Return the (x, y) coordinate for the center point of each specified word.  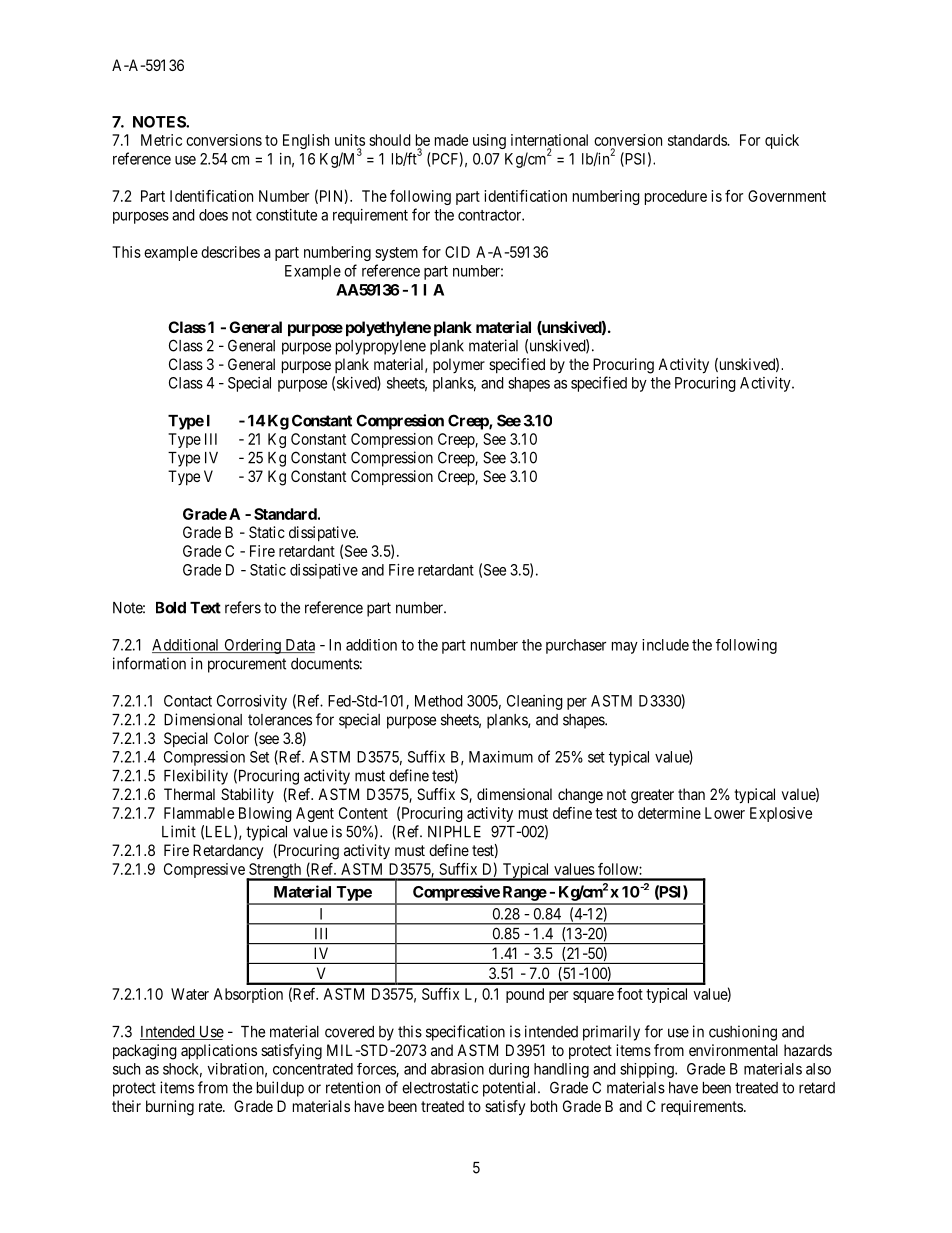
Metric (161, 140)
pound (525, 995)
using (489, 141)
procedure (676, 197)
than (691, 794)
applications (219, 1052)
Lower (725, 813)
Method (439, 701)
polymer (459, 365)
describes (230, 252)
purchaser (576, 646)
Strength (275, 872)
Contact (188, 701)
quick (782, 141)
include (665, 645)
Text (205, 608)
